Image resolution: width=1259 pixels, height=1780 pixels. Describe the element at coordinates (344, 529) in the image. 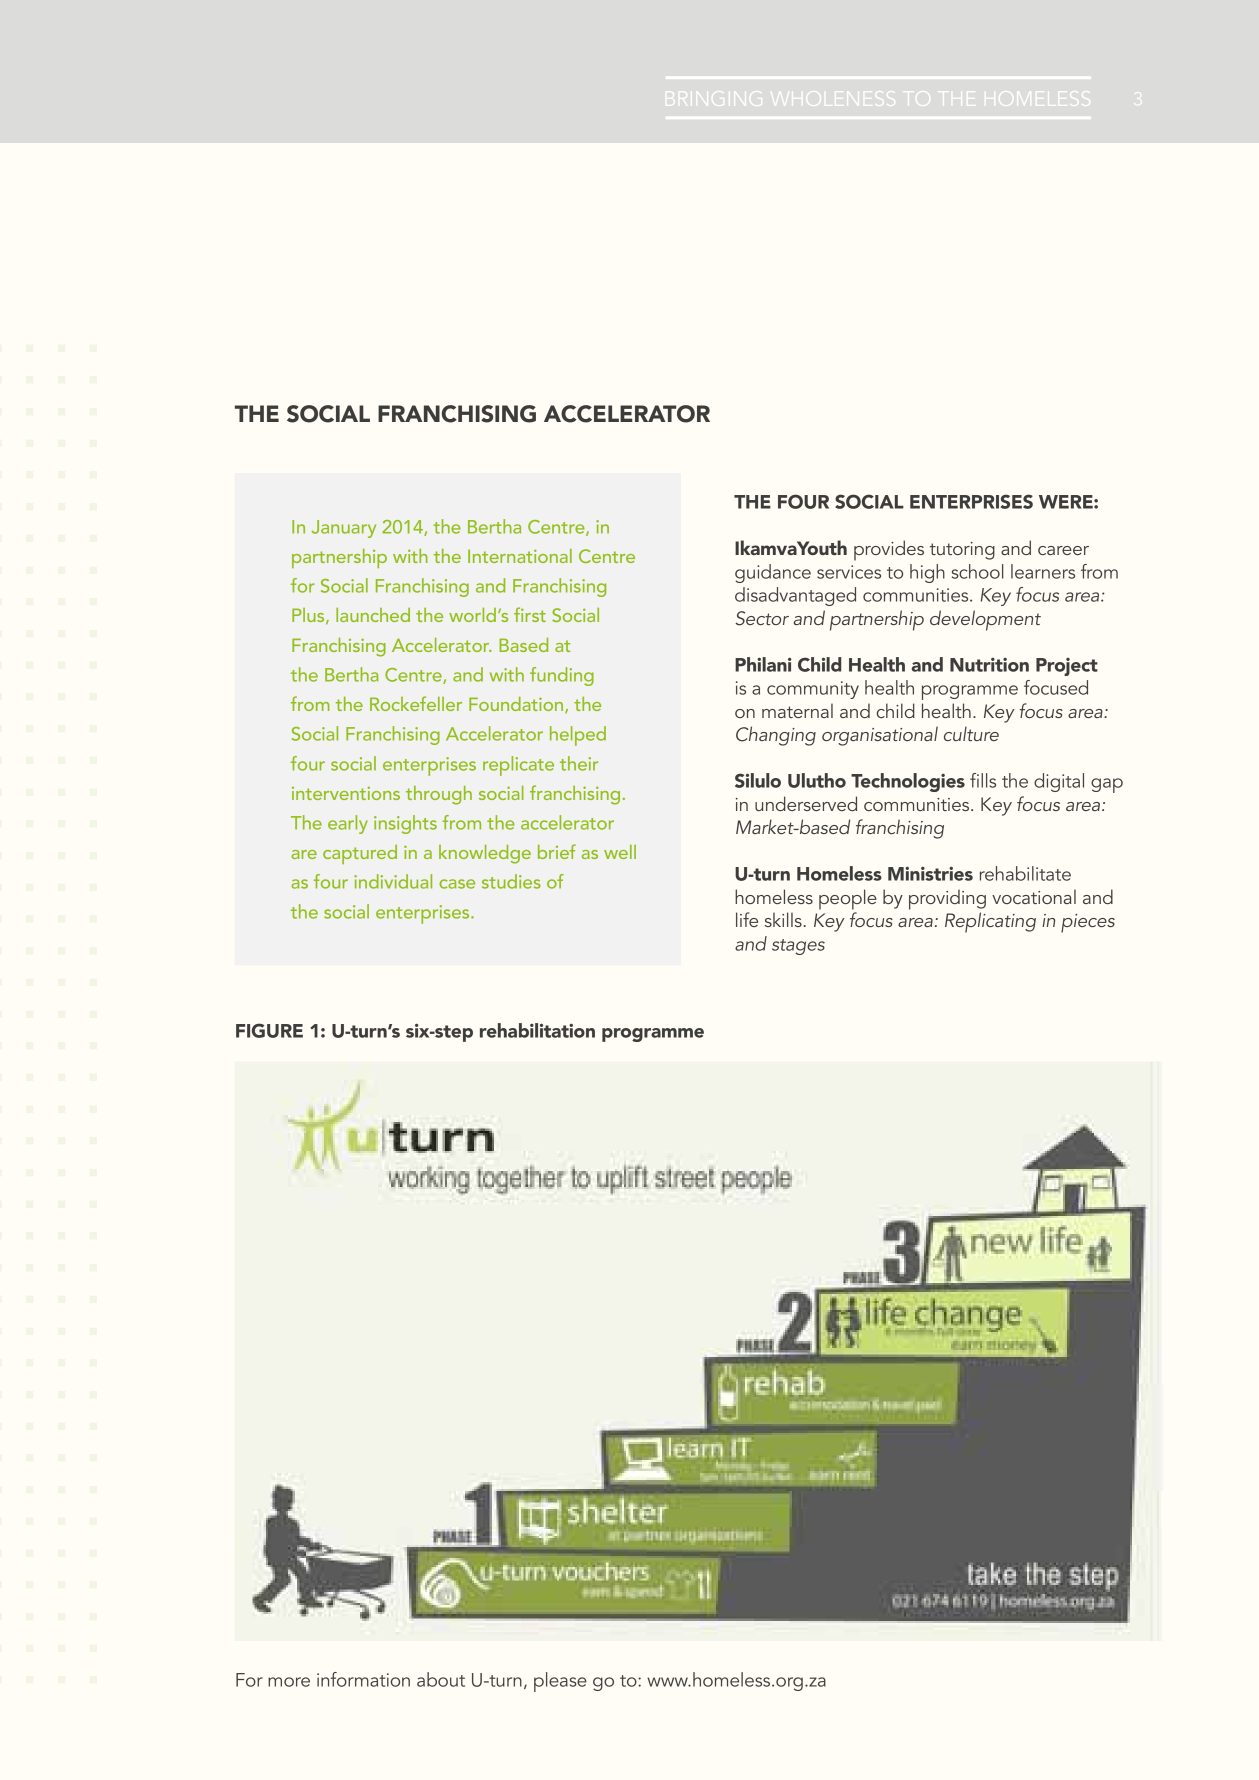

I see `January` at that location.
